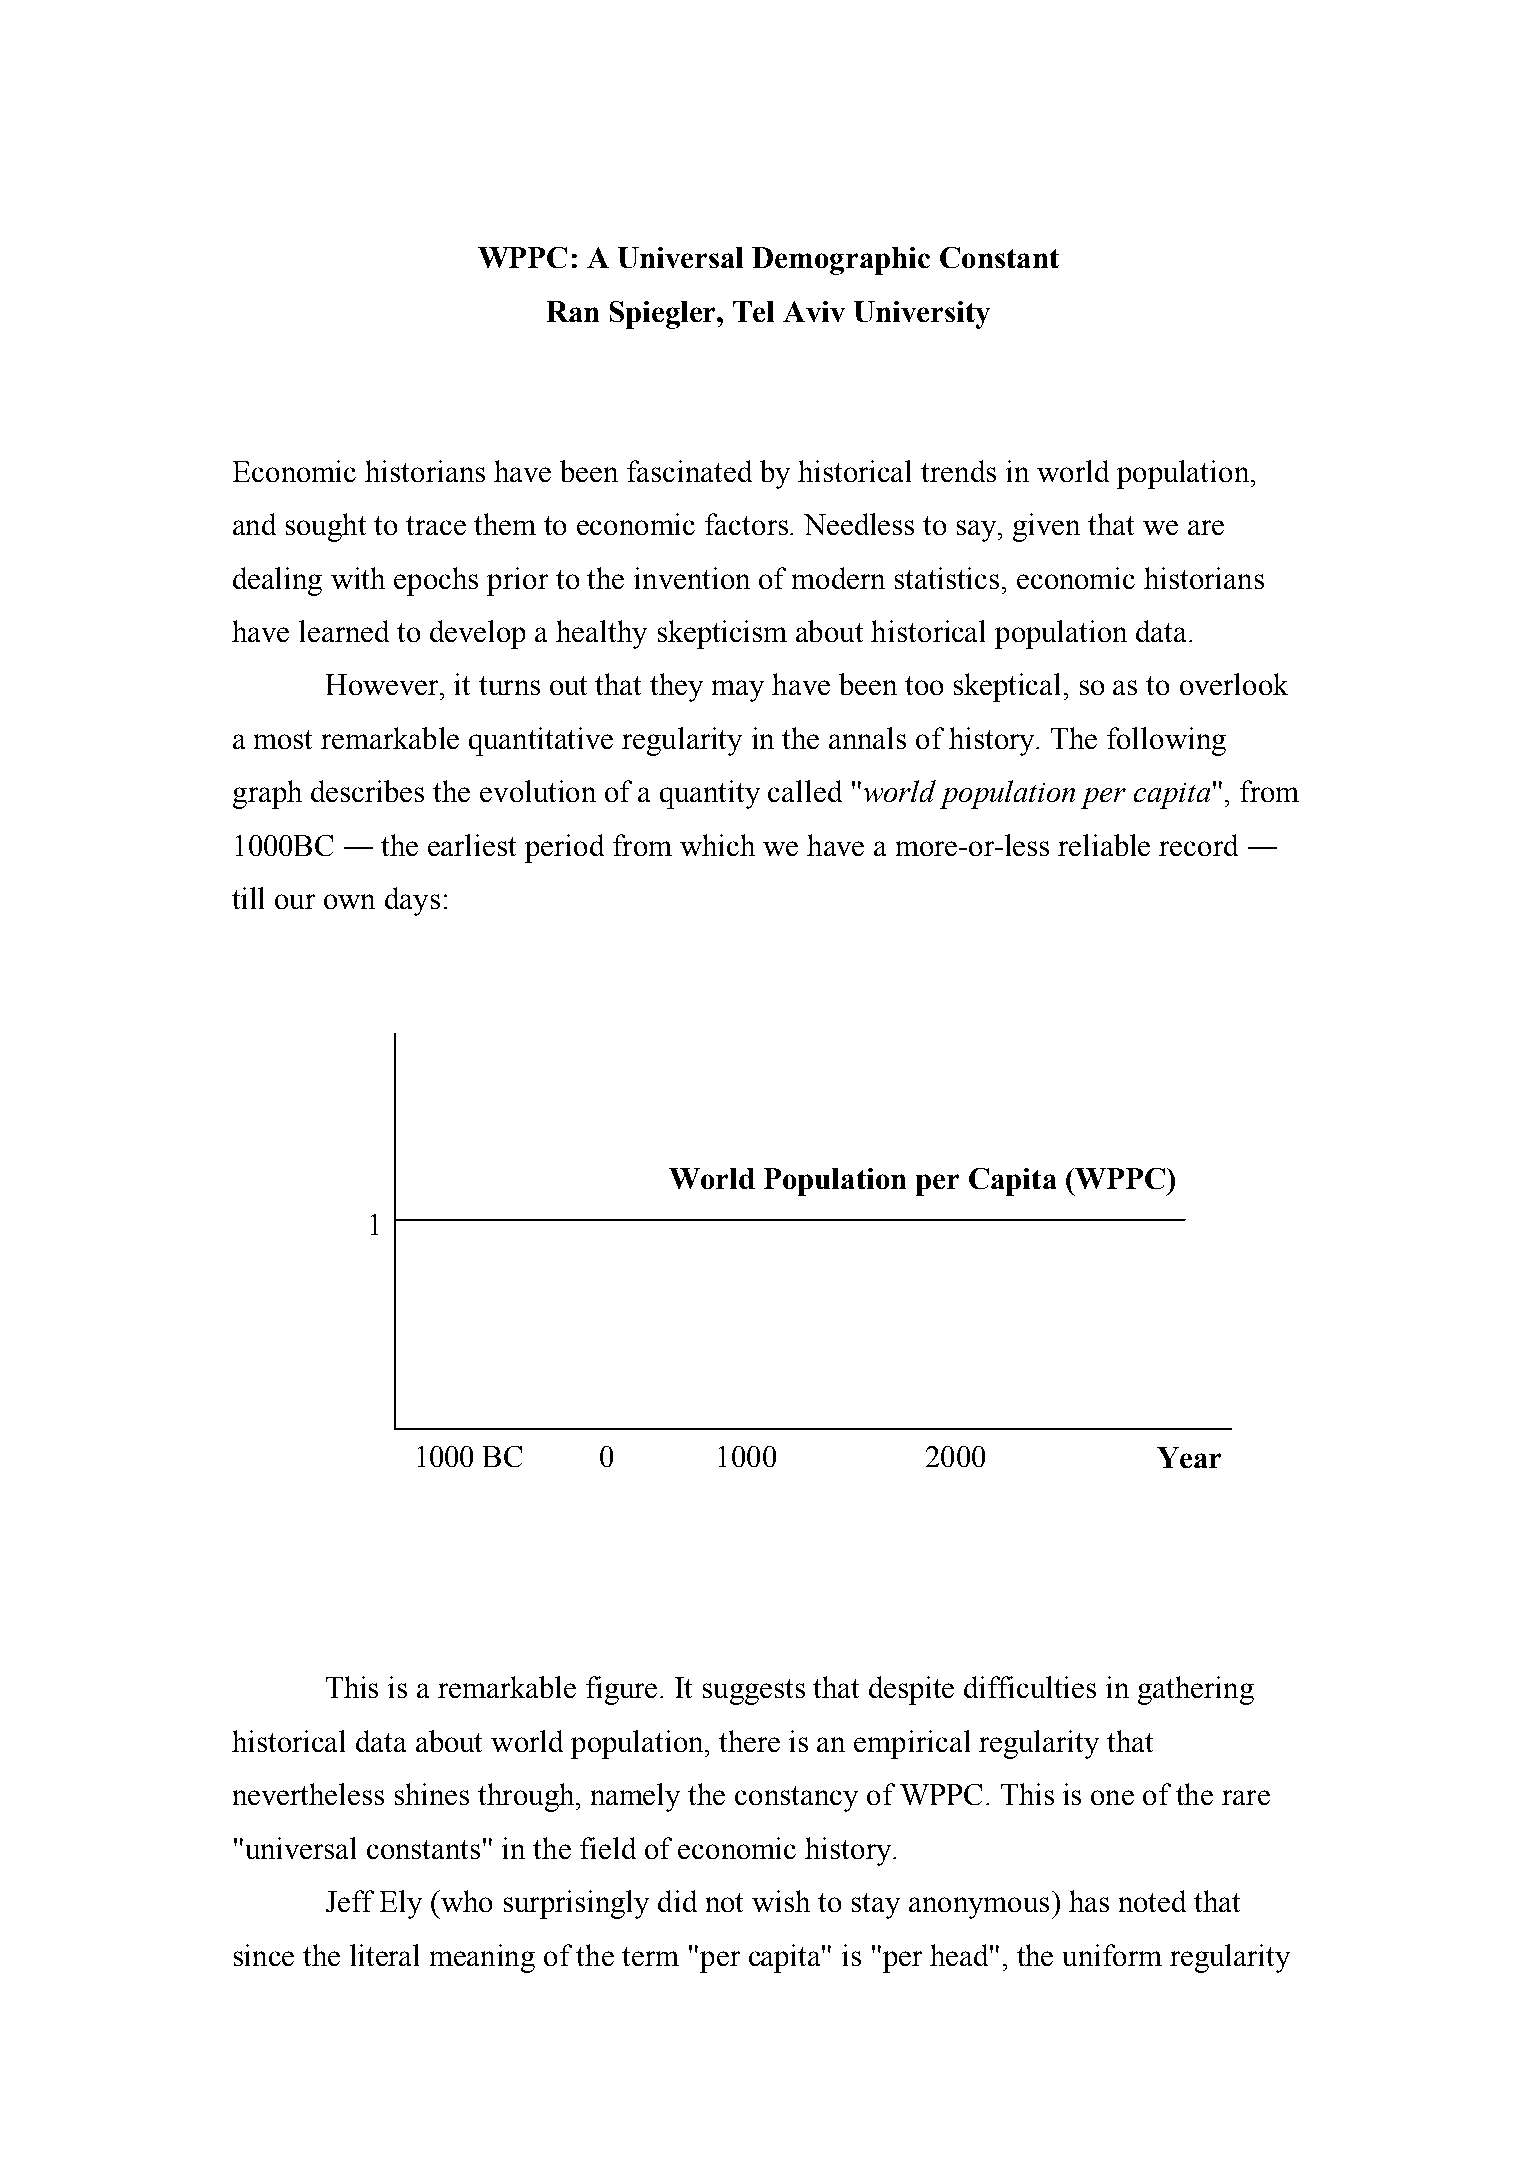  I want to click on which, so click(717, 845).
